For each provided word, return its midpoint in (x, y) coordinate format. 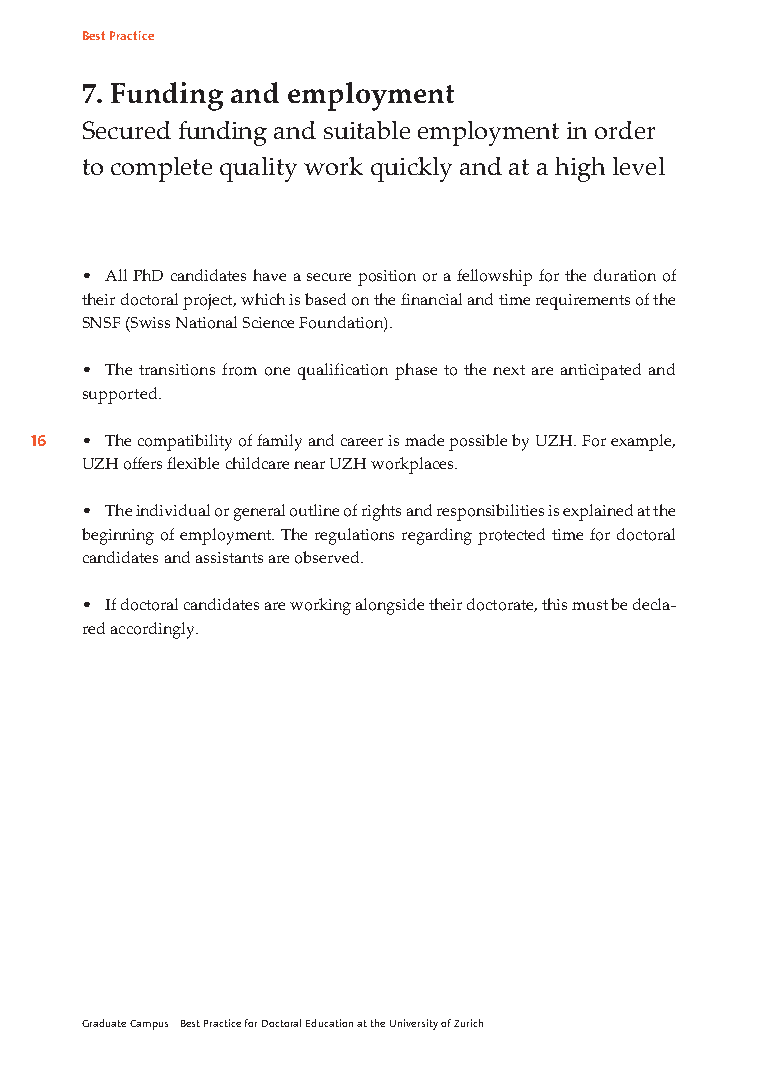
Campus (149, 1025)
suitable (367, 130)
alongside (390, 606)
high (580, 169)
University (414, 1024)
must (590, 605)
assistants (229, 557)
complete (161, 169)
